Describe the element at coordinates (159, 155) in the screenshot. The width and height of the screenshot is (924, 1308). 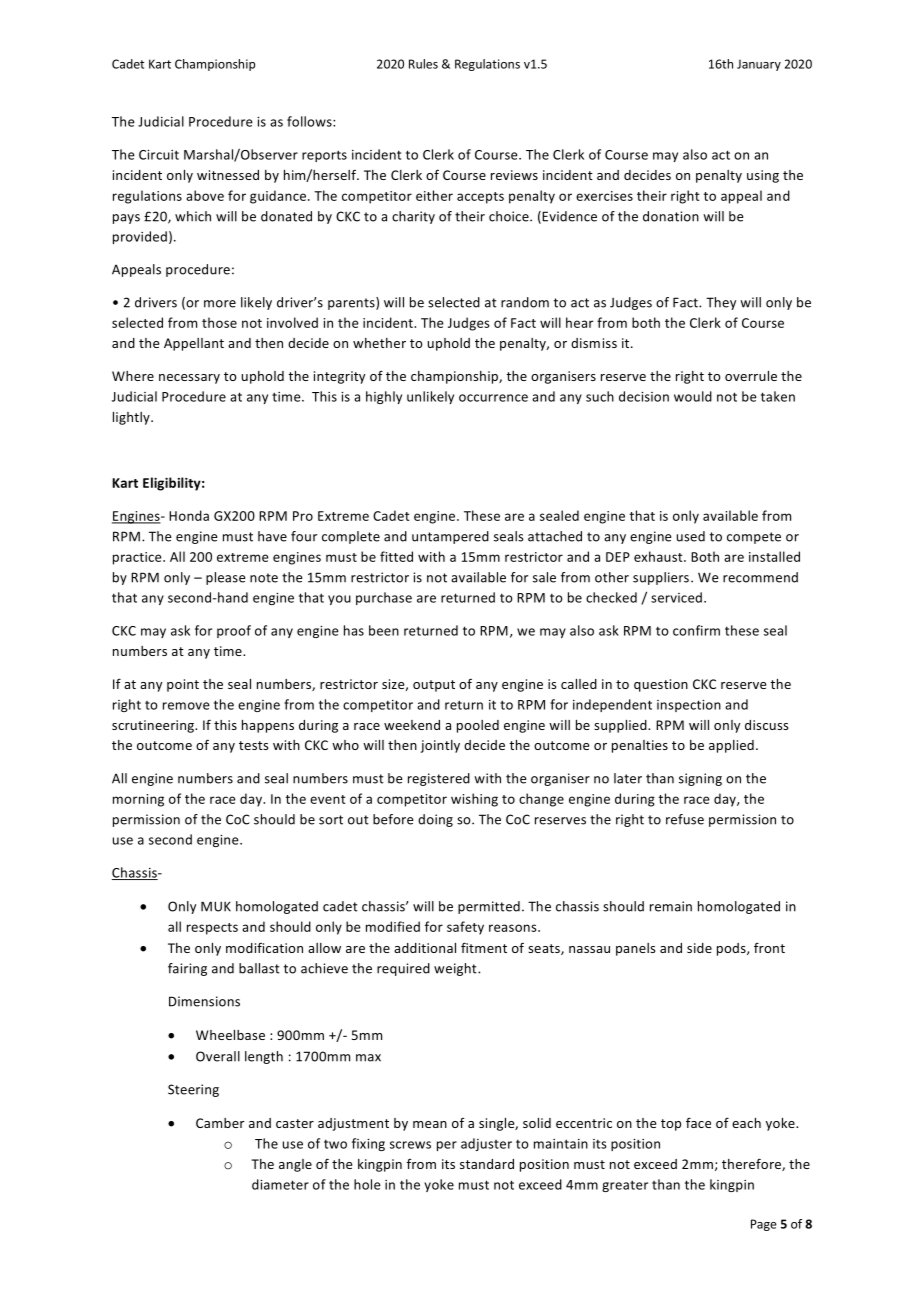
I see `Circuit` at that location.
